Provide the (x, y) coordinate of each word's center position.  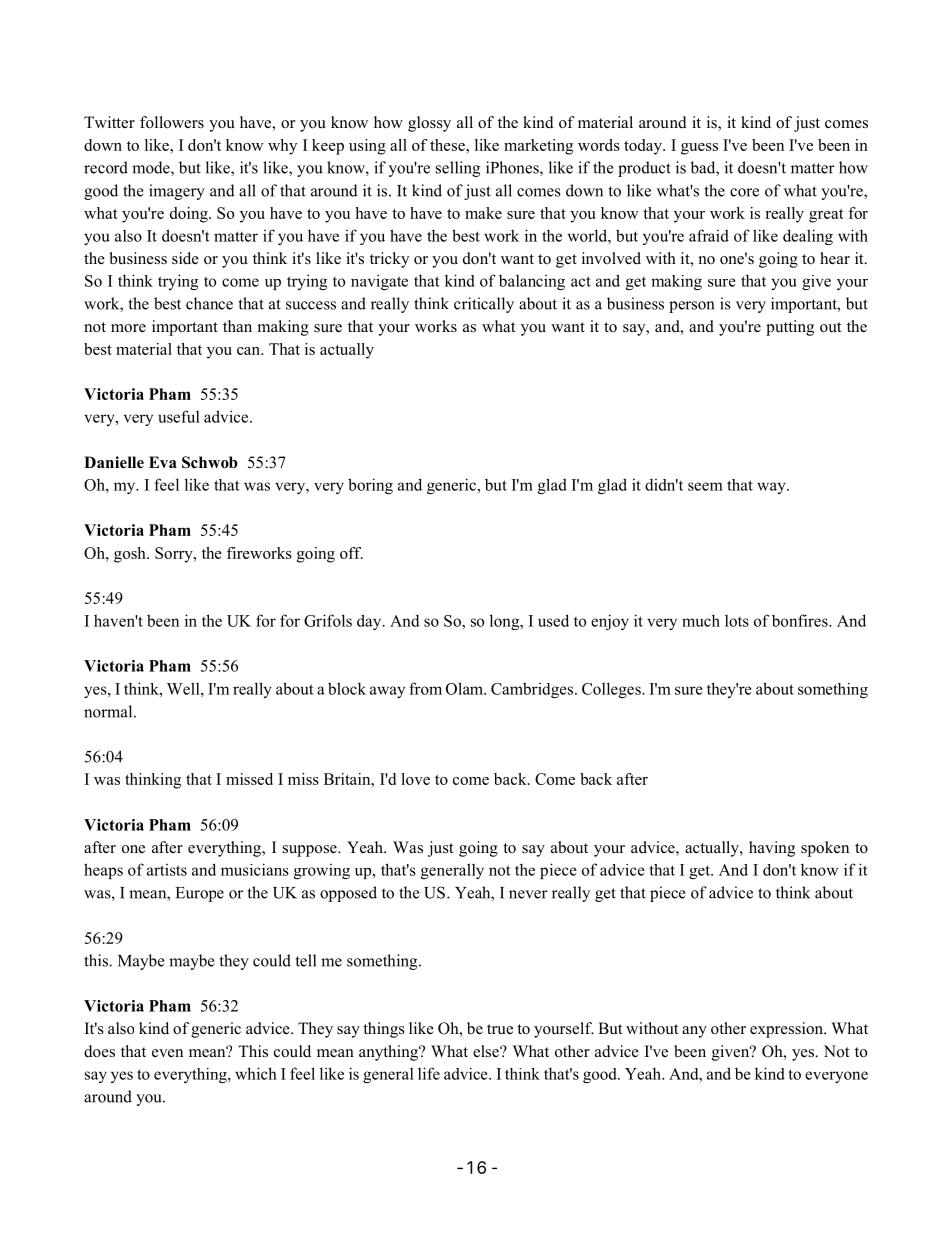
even (167, 1053)
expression (788, 1030)
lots (737, 621)
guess (699, 149)
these (448, 145)
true (500, 1029)
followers (172, 122)
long (506, 622)
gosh (131, 555)
